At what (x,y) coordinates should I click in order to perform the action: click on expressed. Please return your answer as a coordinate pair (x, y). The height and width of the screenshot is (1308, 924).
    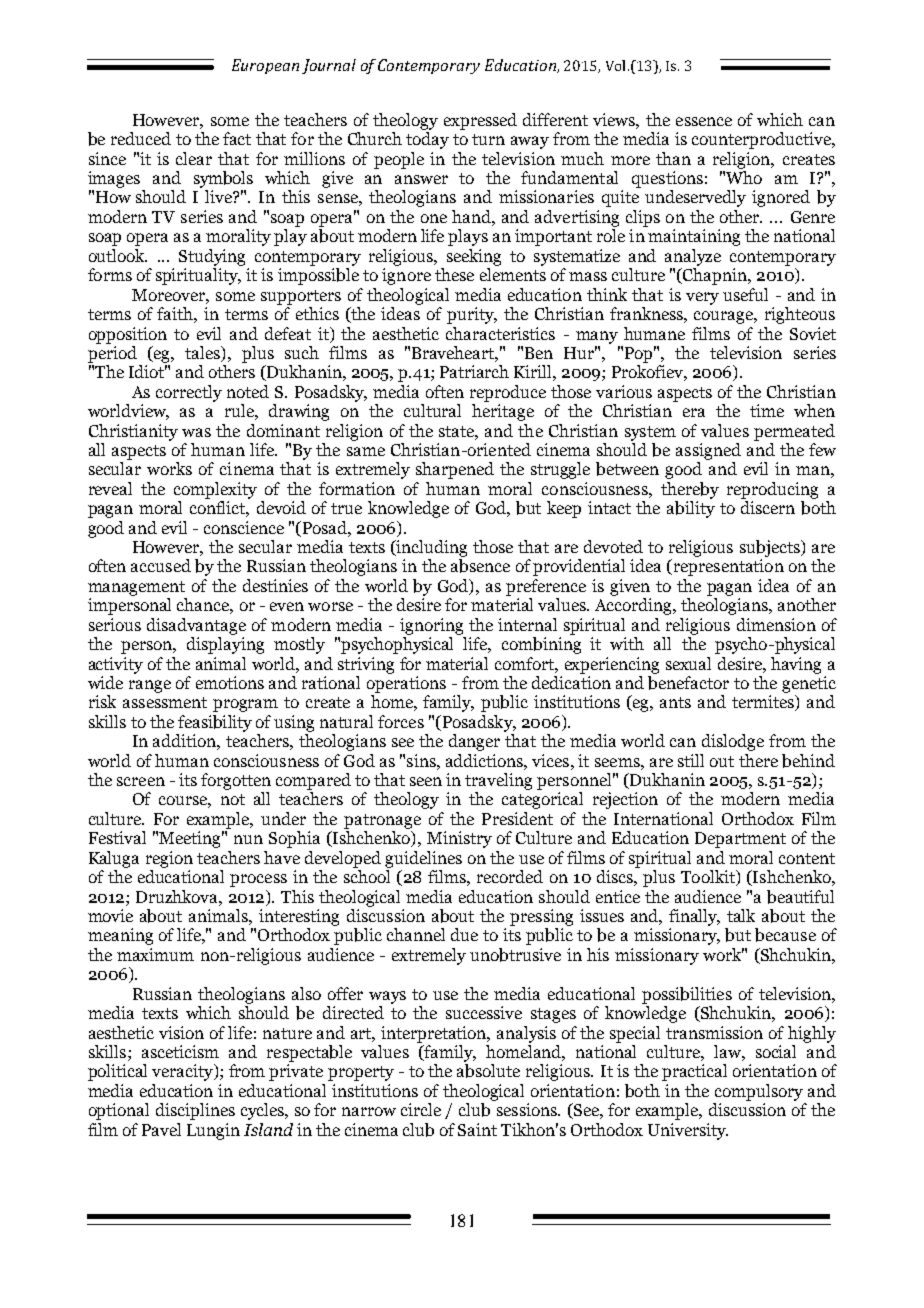
    Looking at the image, I should click on (480, 121).
